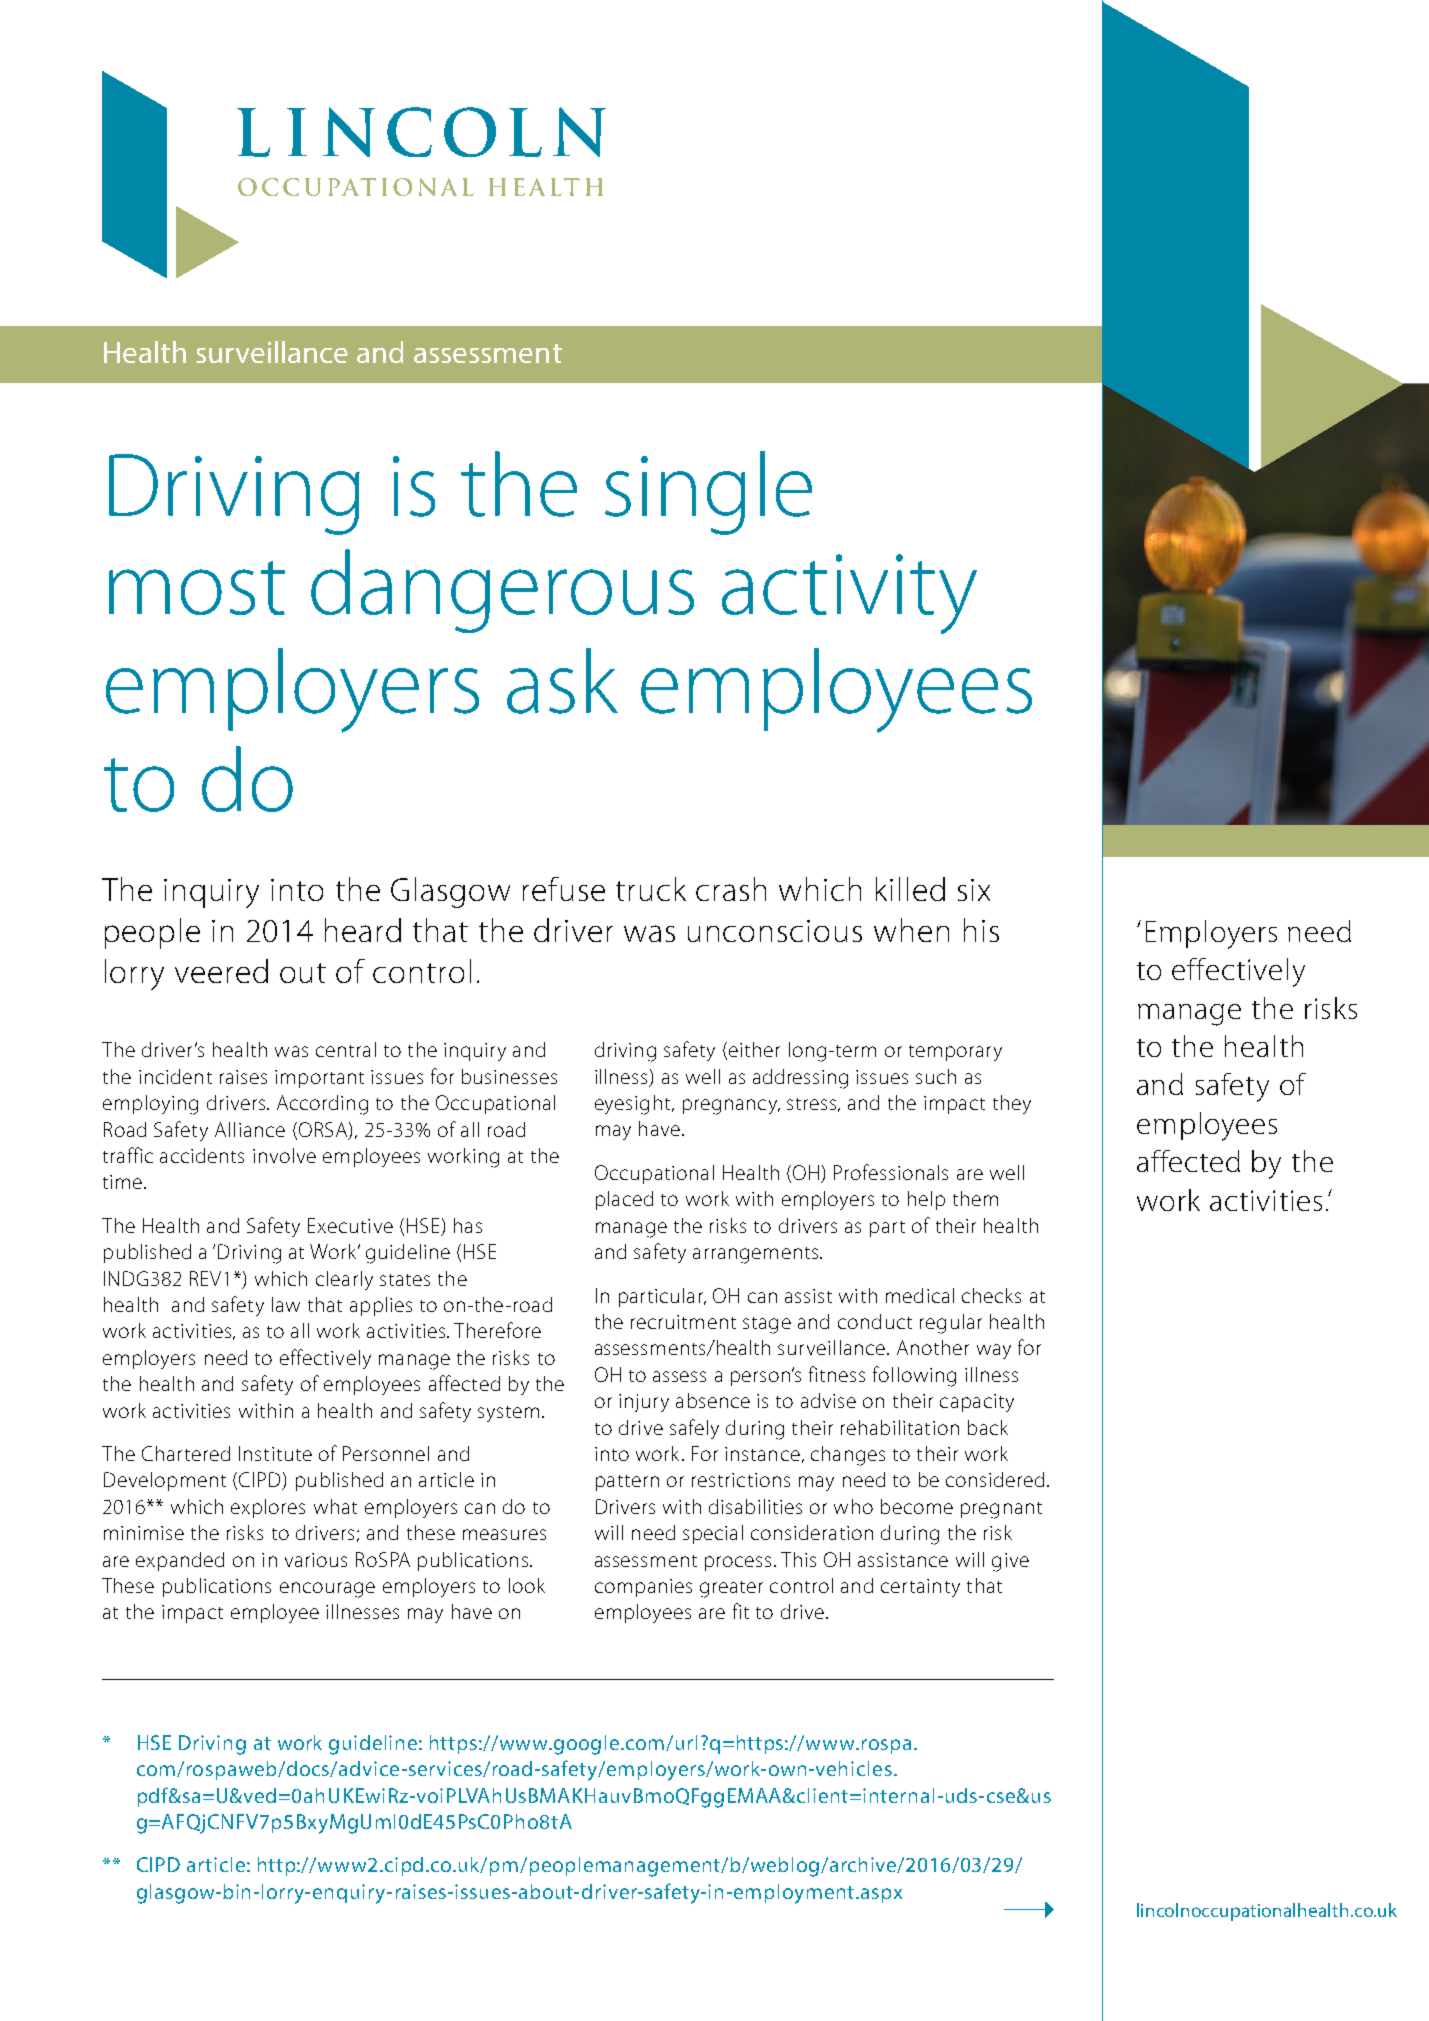 The image size is (1429, 2021). What do you see at coordinates (926, 1200) in the screenshot?
I see `help` at bounding box center [926, 1200].
